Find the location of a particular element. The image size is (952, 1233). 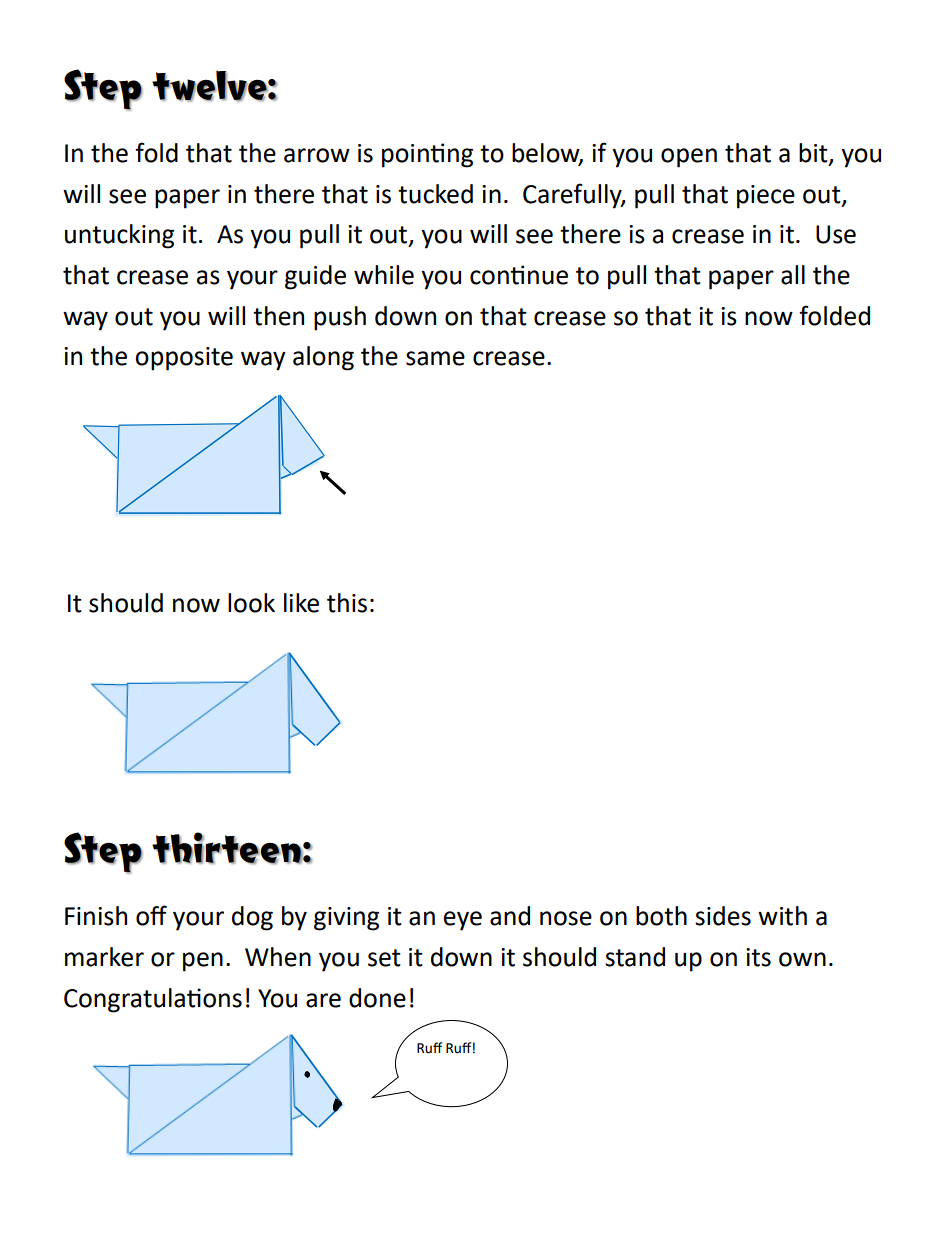

look is located at coordinates (251, 603).
